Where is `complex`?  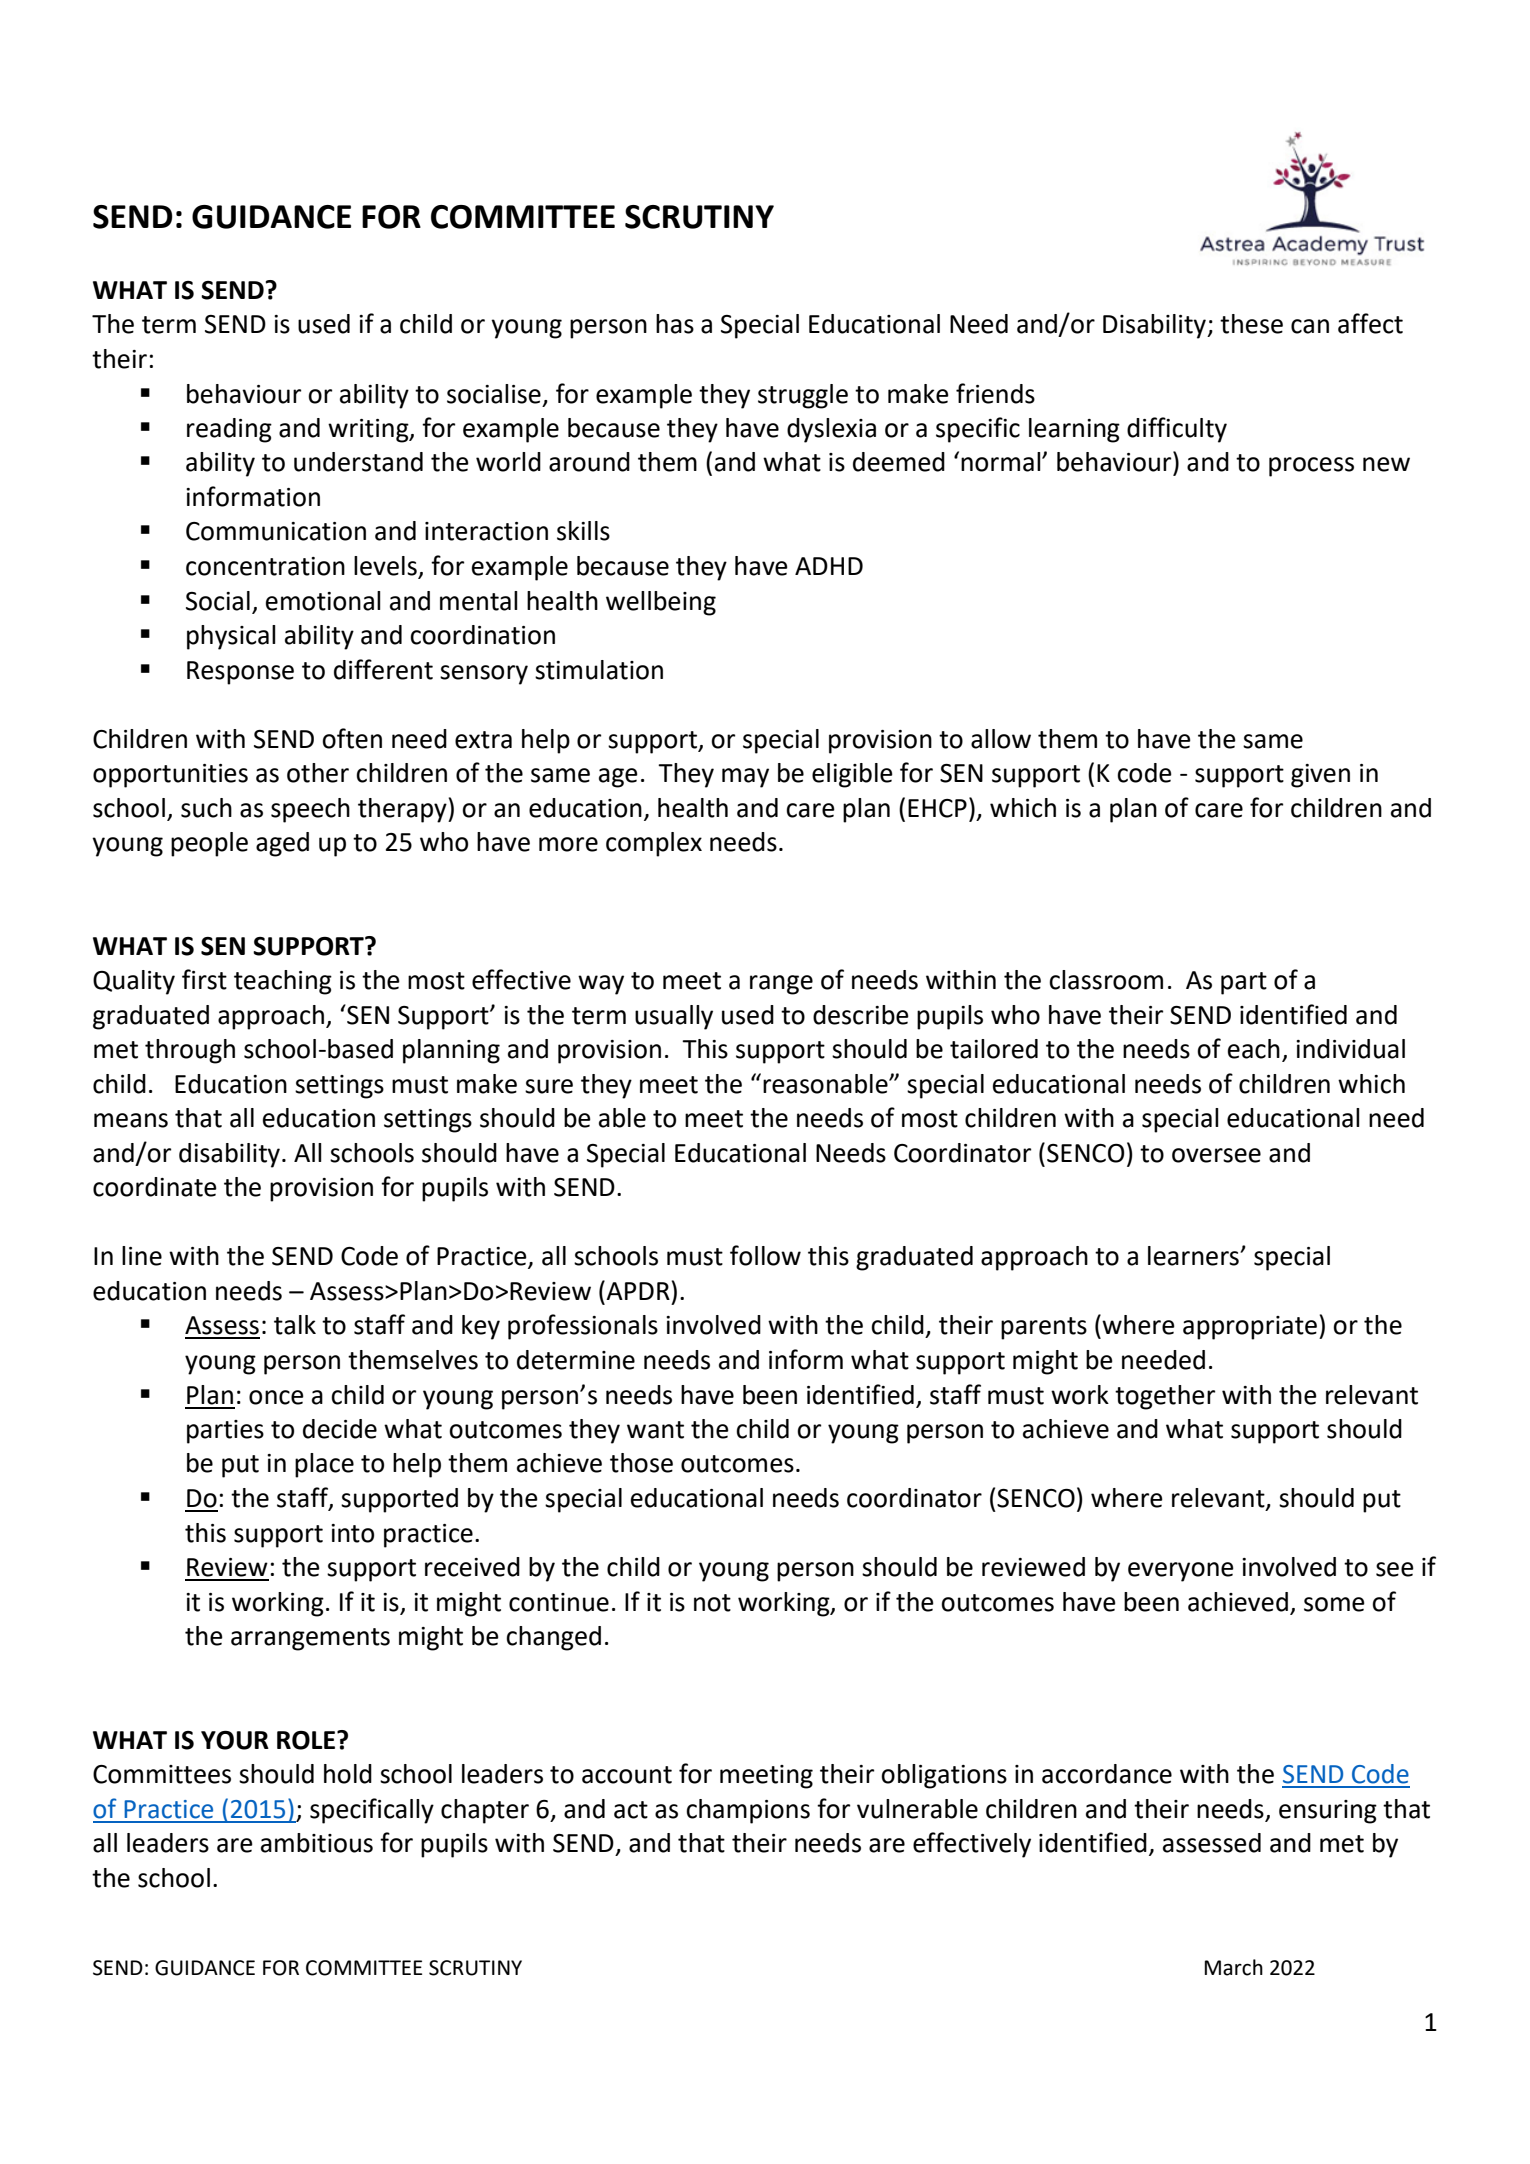 complex is located at coordinates (654, 844).
